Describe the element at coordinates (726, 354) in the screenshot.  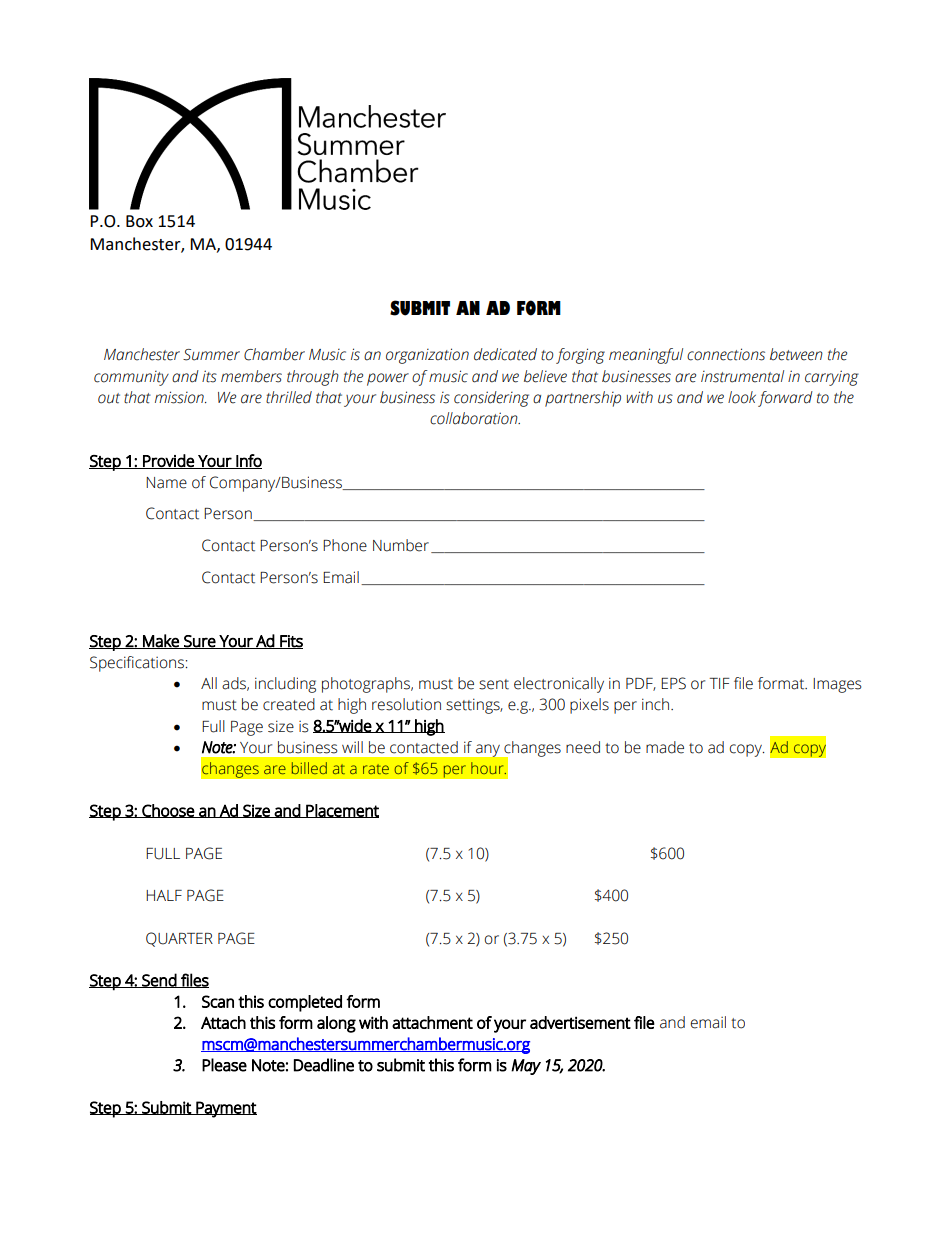
I see `connections` at that location.
